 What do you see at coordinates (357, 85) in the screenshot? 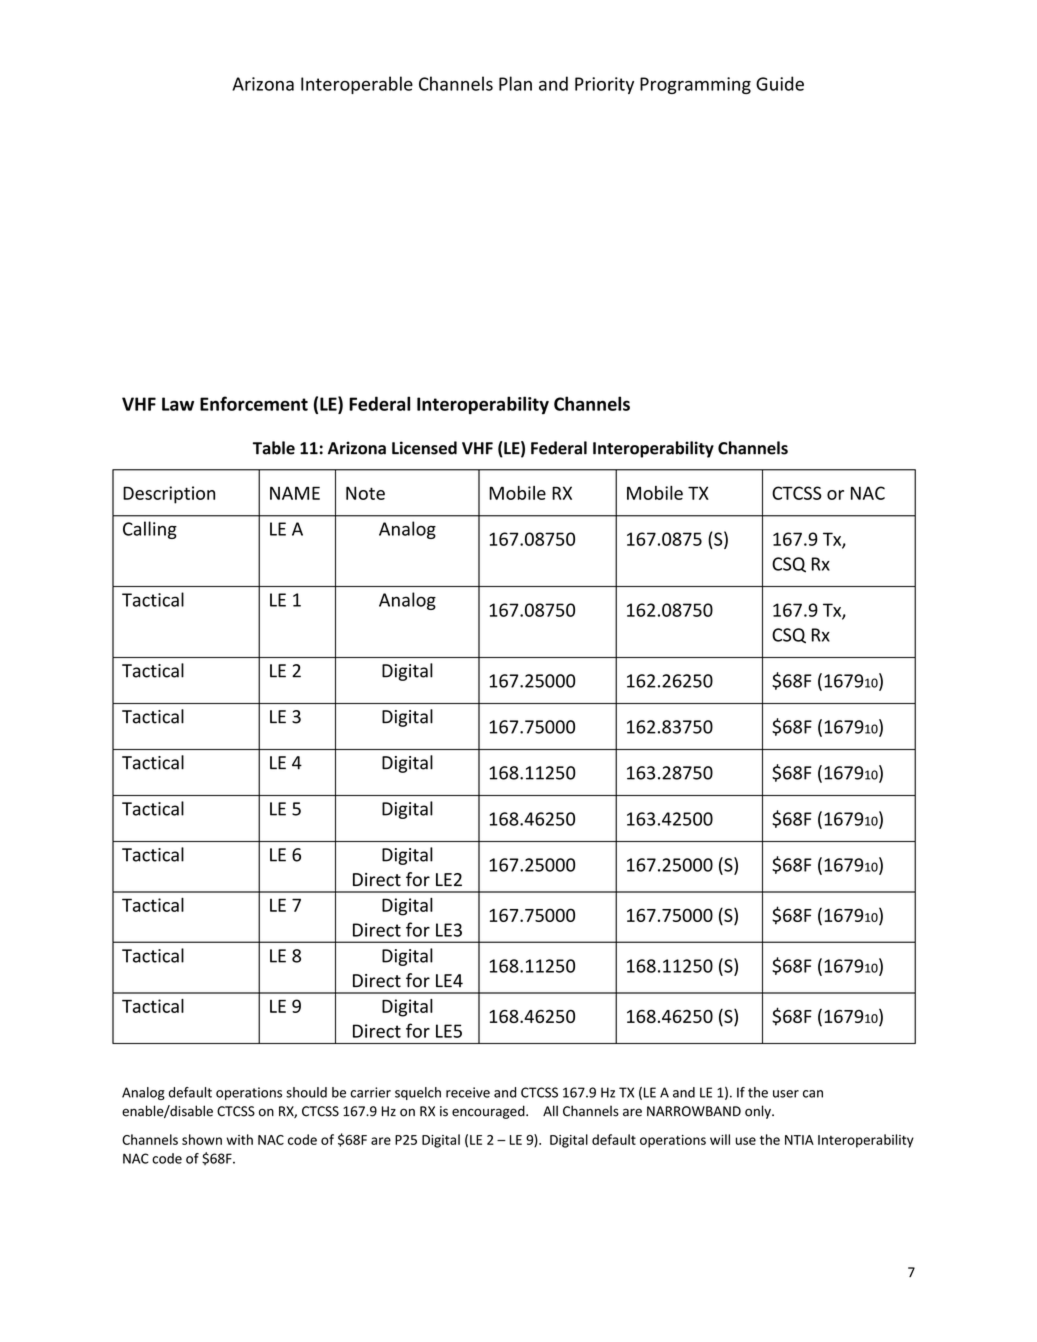
I see `Interoperable` at bounding box center [357, 85].
